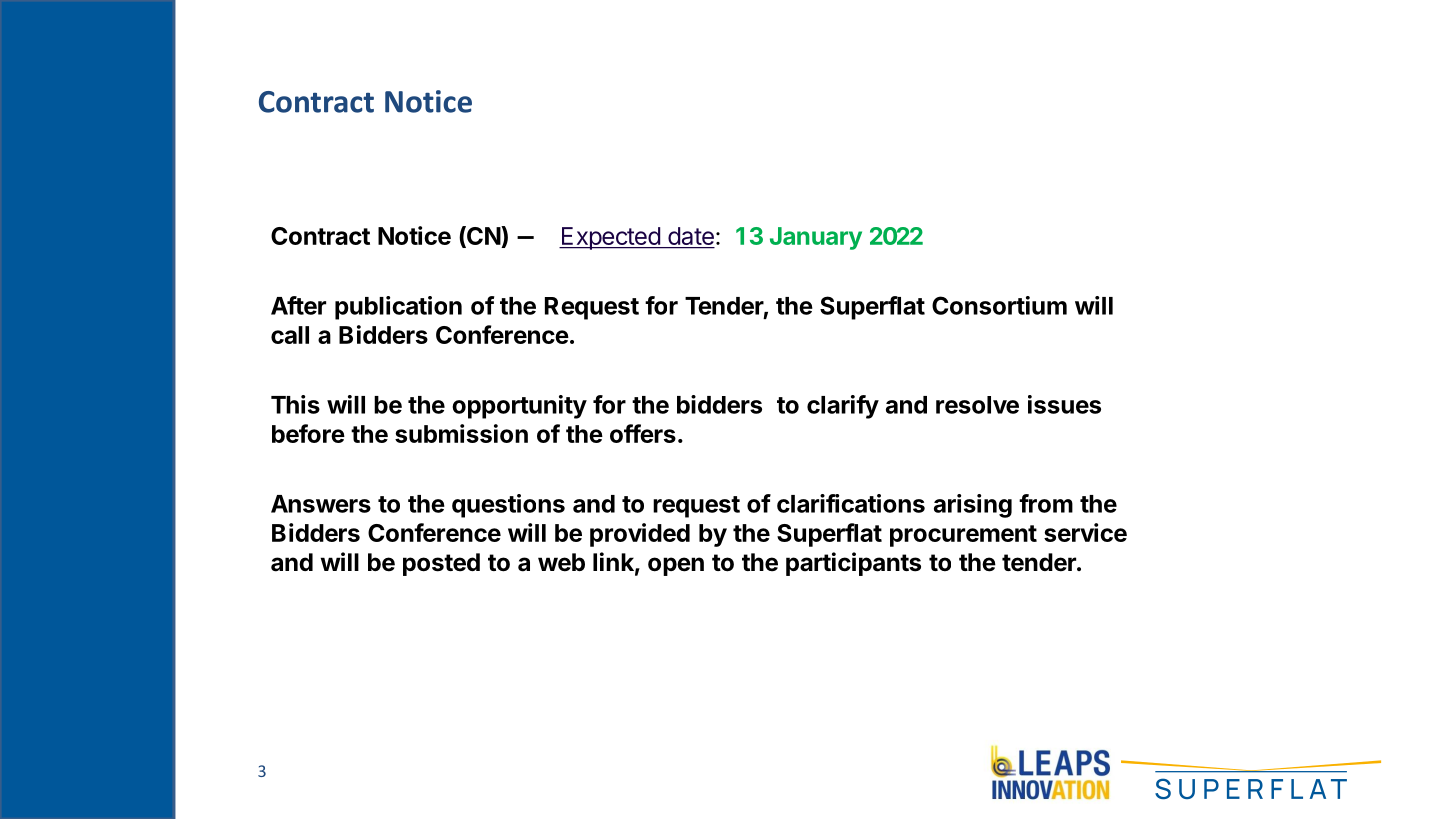  Describe the element at coordinates (398, 308) in the screenshot. I see `publication` at that location.
